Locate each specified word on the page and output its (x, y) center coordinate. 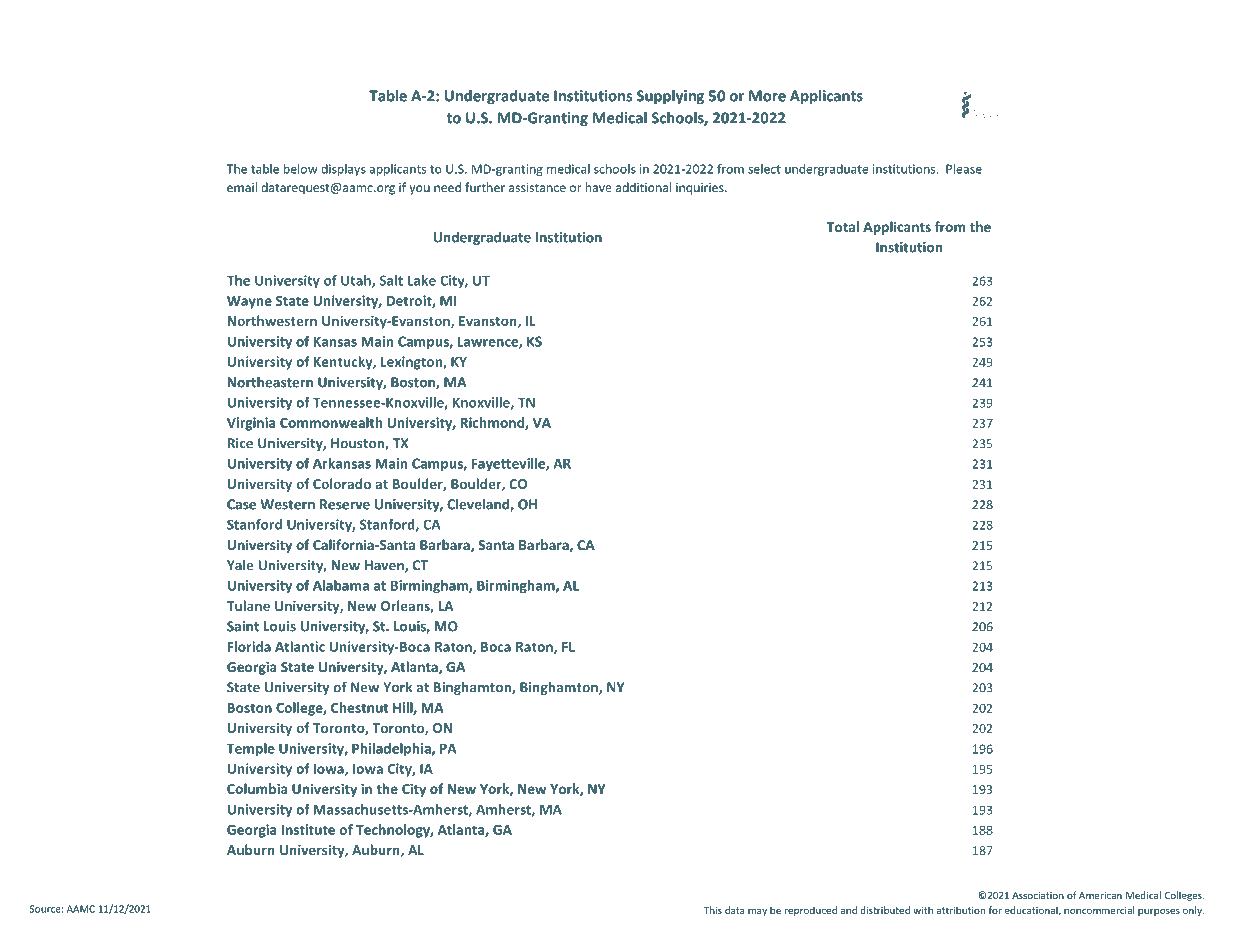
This (713, 910)
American (1100, 895)
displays (343, 170)
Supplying (670, 97)
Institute (308, 829)
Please (964, 169)
